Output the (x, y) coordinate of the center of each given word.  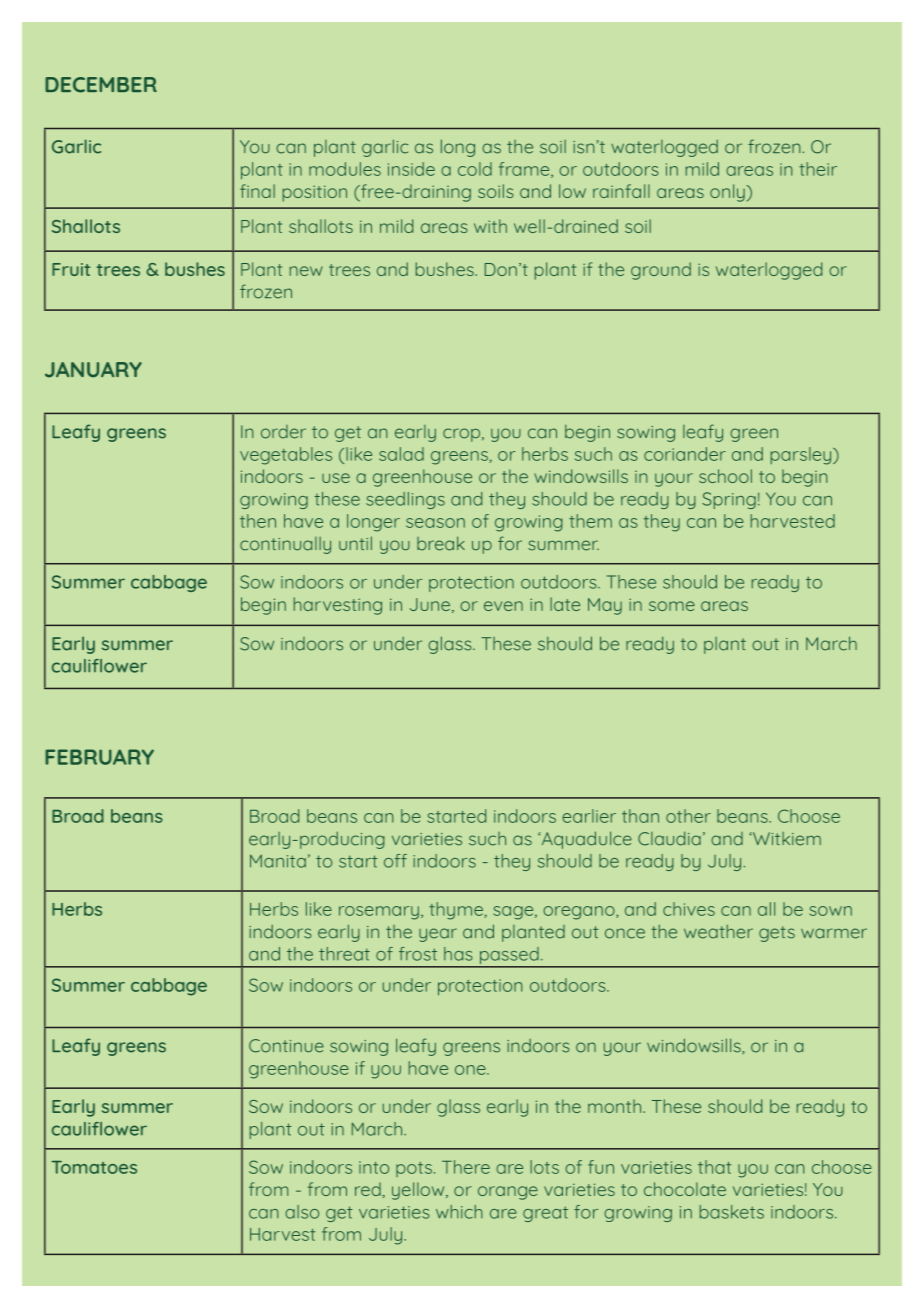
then (258, 521)
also (302, 1212)
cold (475, 169)
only (728, 193)
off (395, 861)
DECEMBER (101, 85)
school (725, 476)
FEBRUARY (99, 757)
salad (401, 454)
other (688, 816)
